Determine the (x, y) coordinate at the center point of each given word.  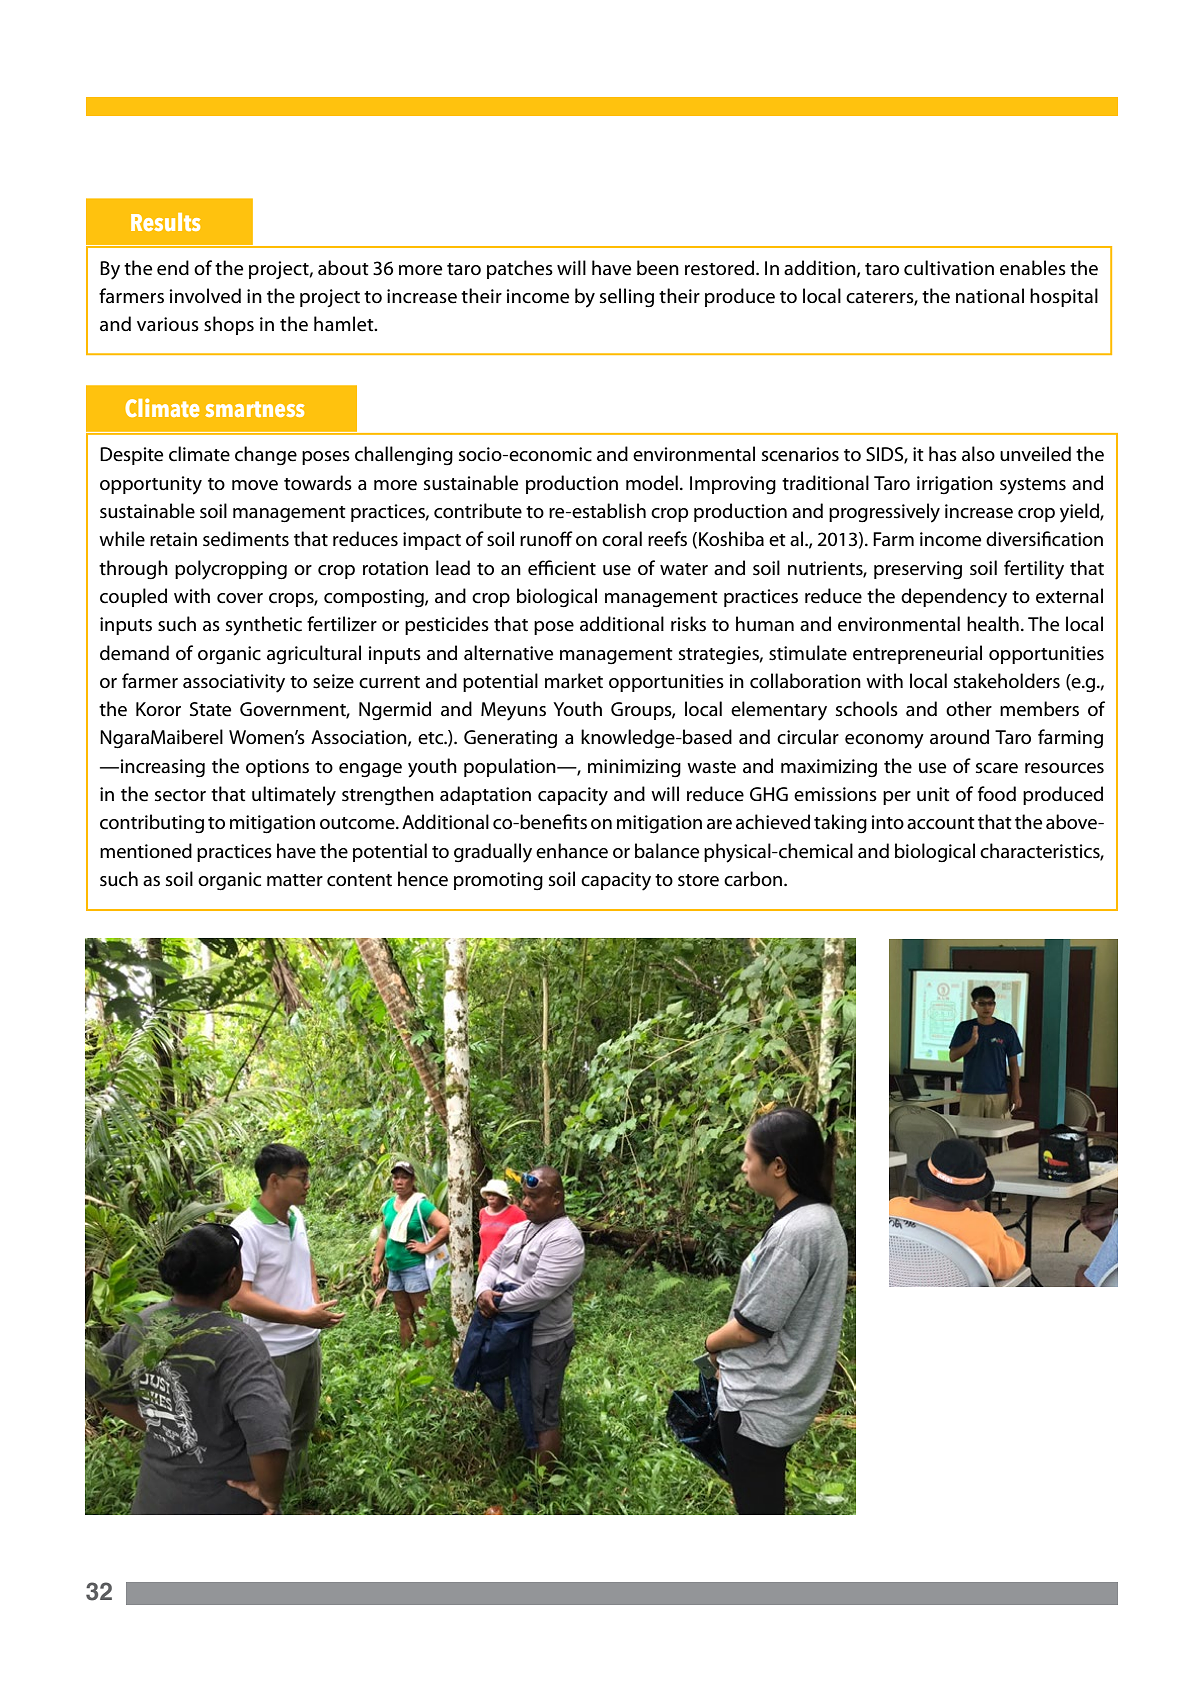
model (652, 483)
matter (295, 880)
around (959, 737)
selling (627, 297)
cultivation (949, 268)
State (210, 709)
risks (688, 624)
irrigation (955, 485)
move (255, 485)
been (658, 268)
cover (240, 598)
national (990, 296)
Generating (510, 739)
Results (165, 222)
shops (229, 325)
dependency (954, 598)
